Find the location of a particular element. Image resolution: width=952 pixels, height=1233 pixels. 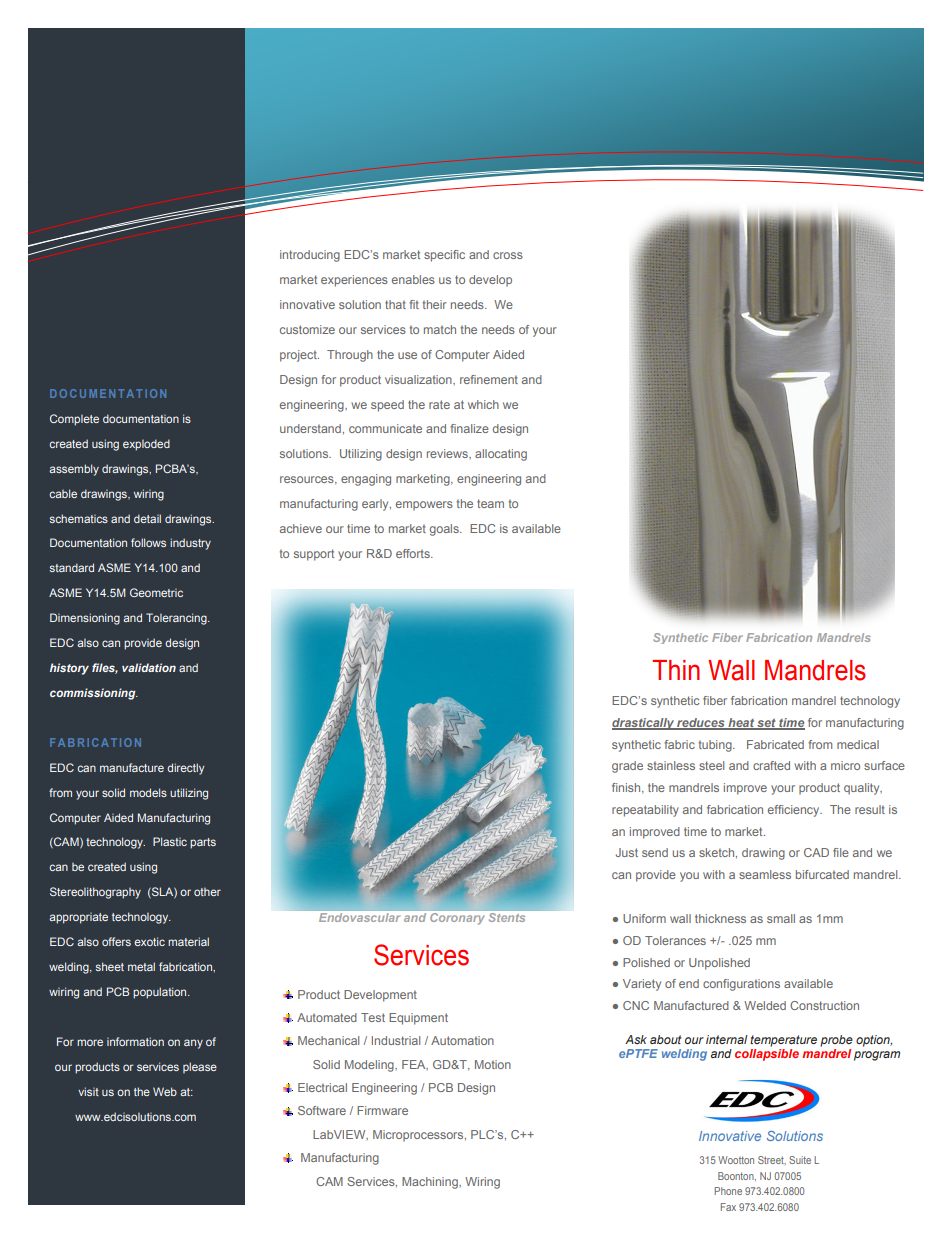

Coronary is located at coordinates (457, 918).
